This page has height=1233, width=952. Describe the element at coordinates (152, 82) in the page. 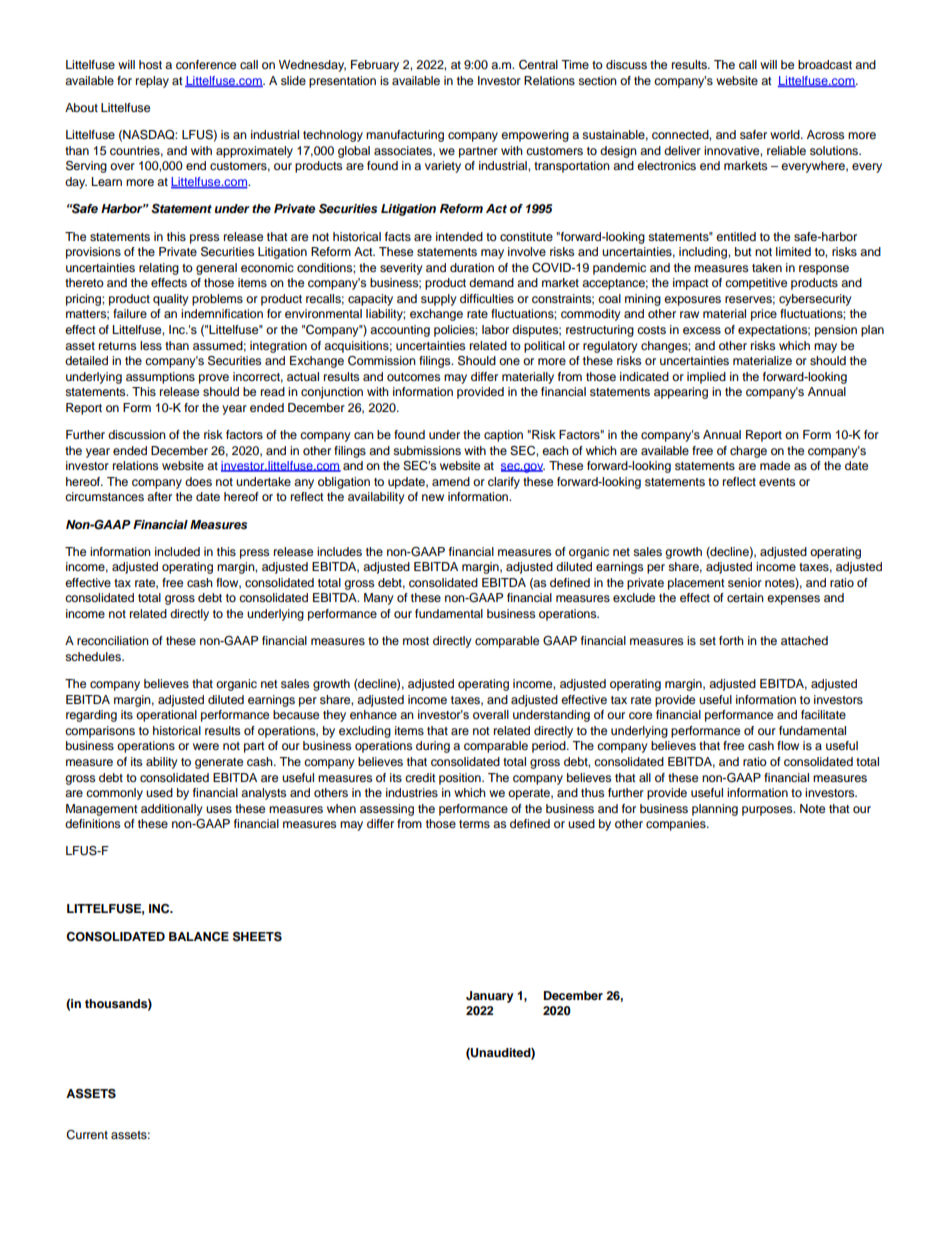

I see `replay` at that location.
